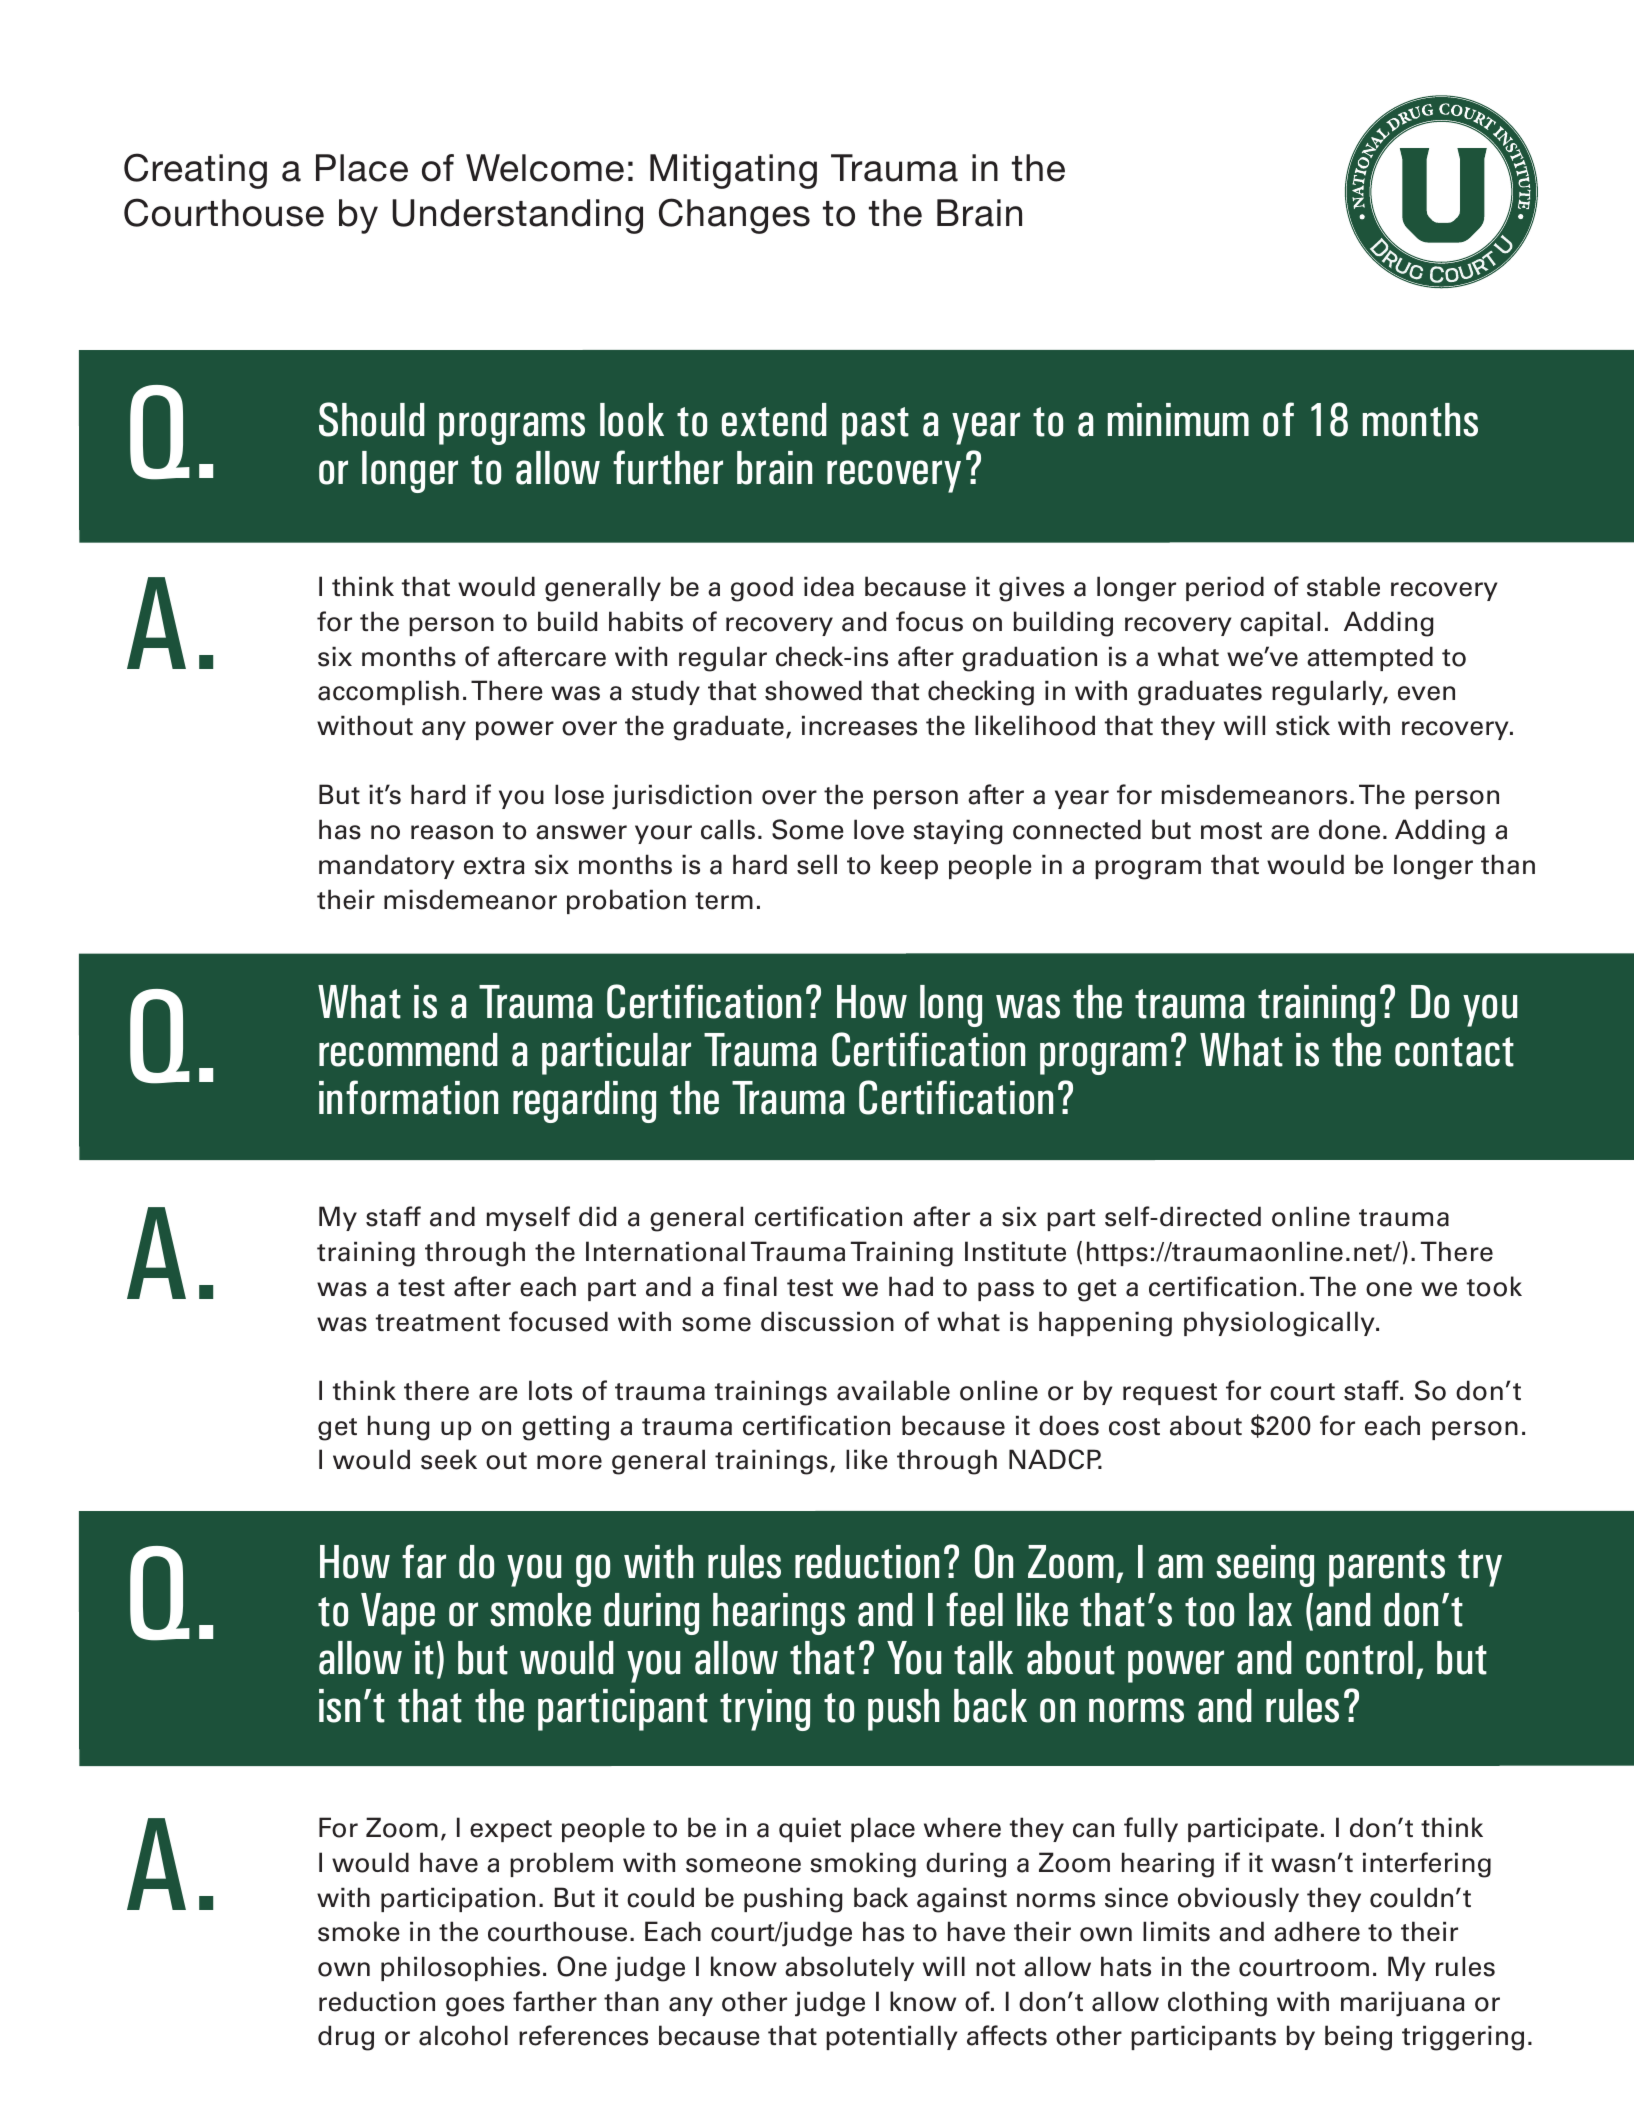 The image size is (1634, 2114). I want to click on absolutely, so click(849, 1968).
